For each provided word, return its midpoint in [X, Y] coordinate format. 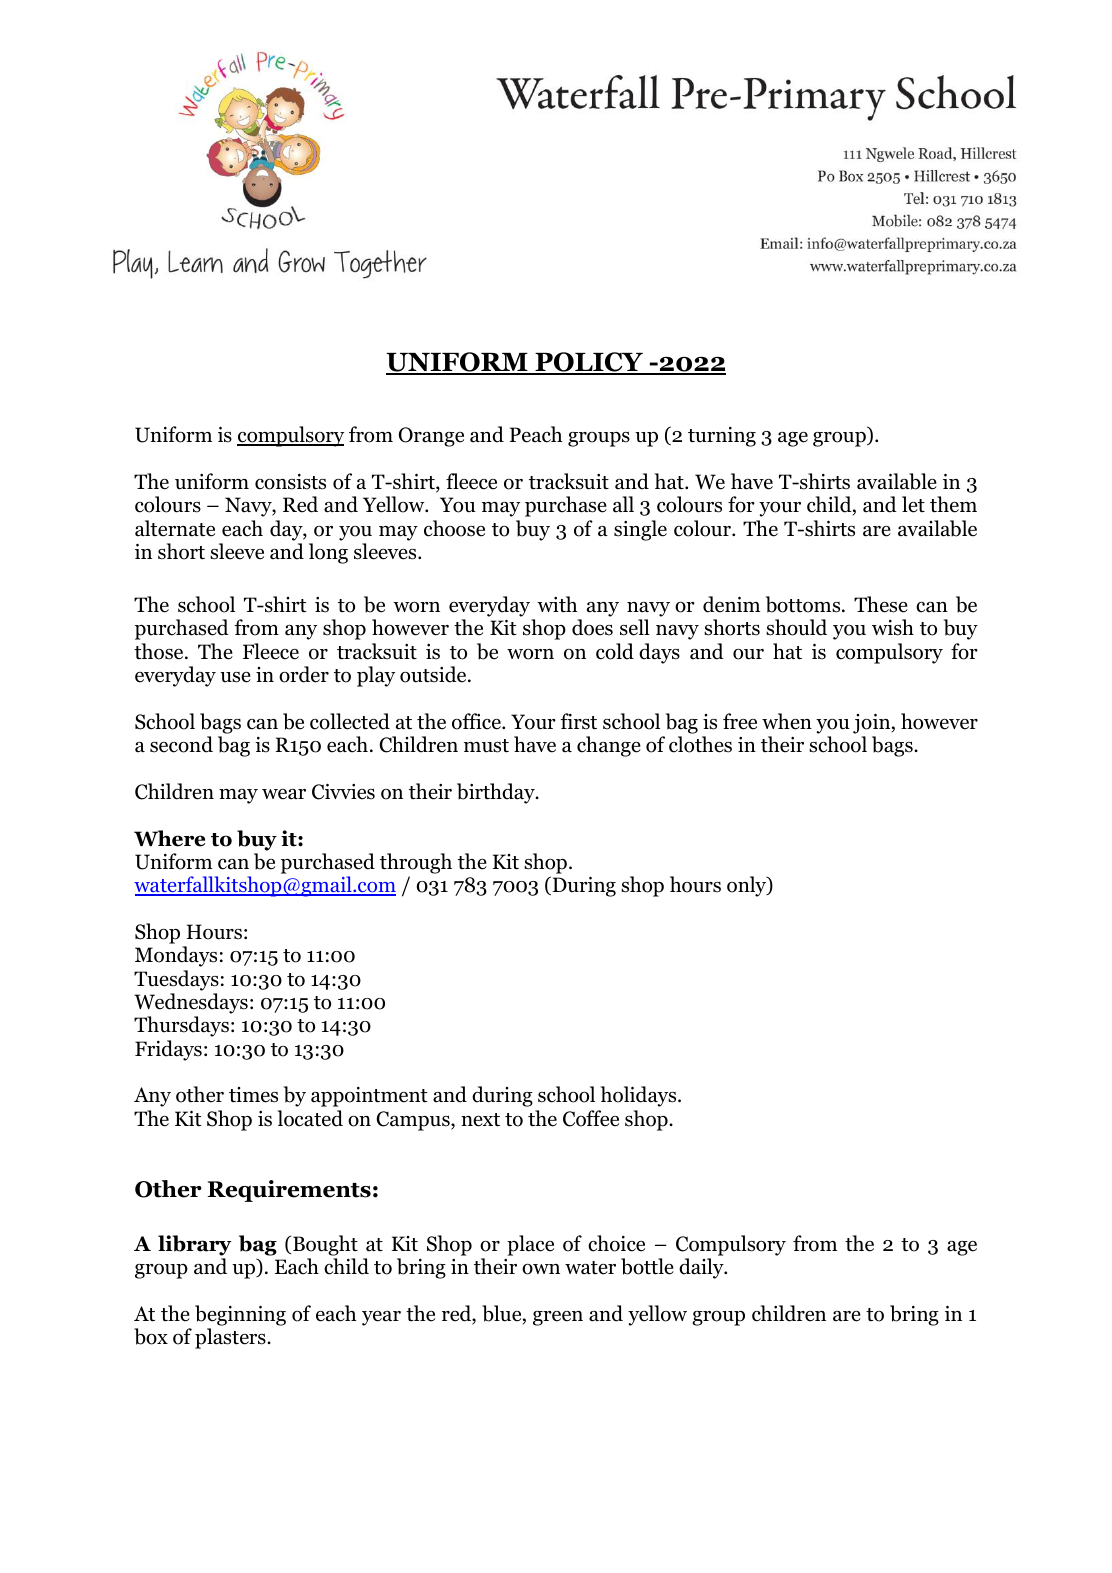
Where [169, 838]
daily [702, 1268]
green [558, 1318]
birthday [497, 793]
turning [722, 437]
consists [290, 482]
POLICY [589, 363]
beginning [240, 1317]
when [787, 721]
